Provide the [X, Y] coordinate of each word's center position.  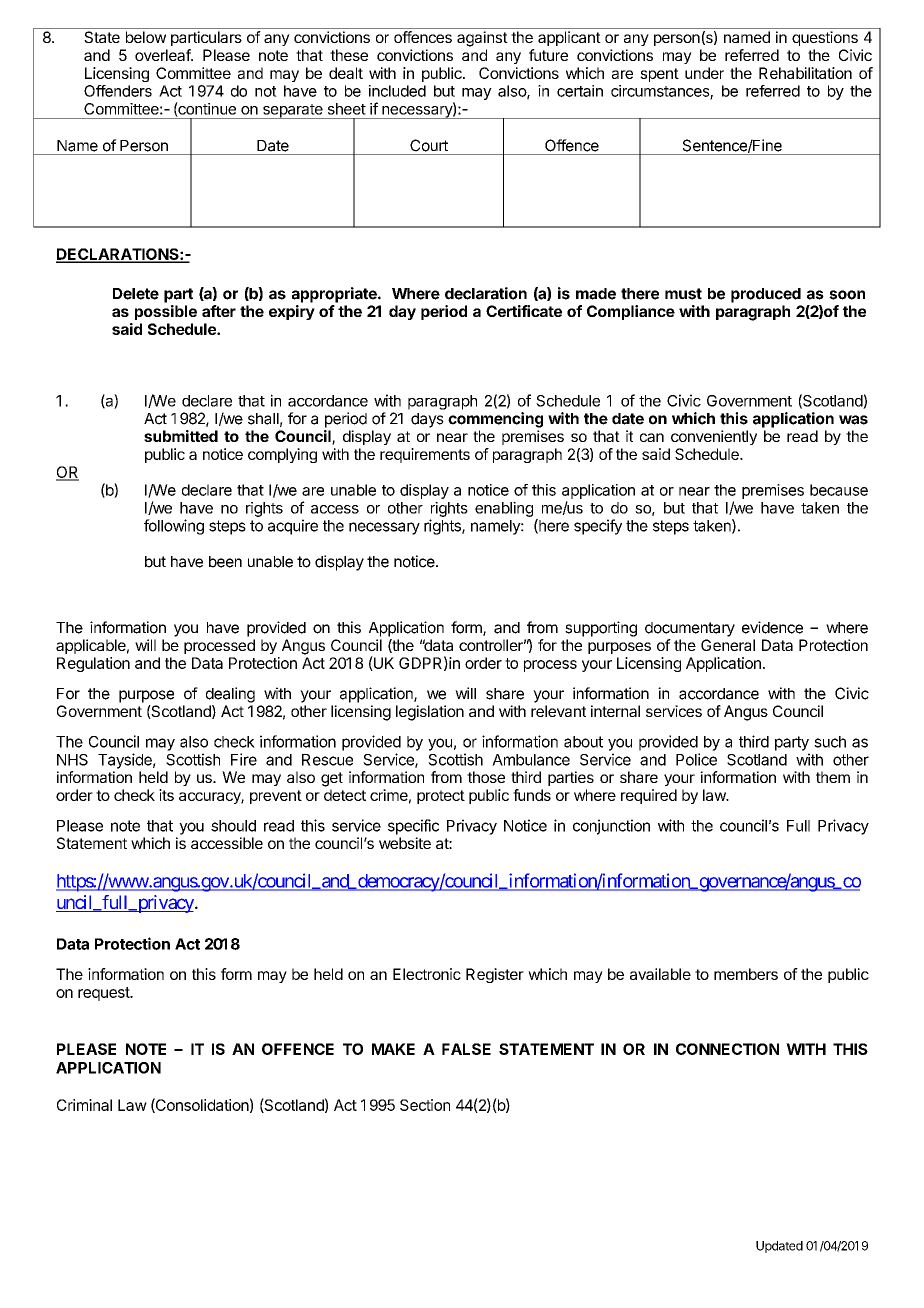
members [746, 974]
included [397, 91]
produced [766, 295]
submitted [181, 436]
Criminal [84, 1105]
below [146, 37]
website [405, 843]
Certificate [524, 311]
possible [166, 312]
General [728, 645]
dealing [230, 695]
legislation [430, 713]
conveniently [714, 437]
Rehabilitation [805, 73]
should [233, 826]
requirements [425, 455]
